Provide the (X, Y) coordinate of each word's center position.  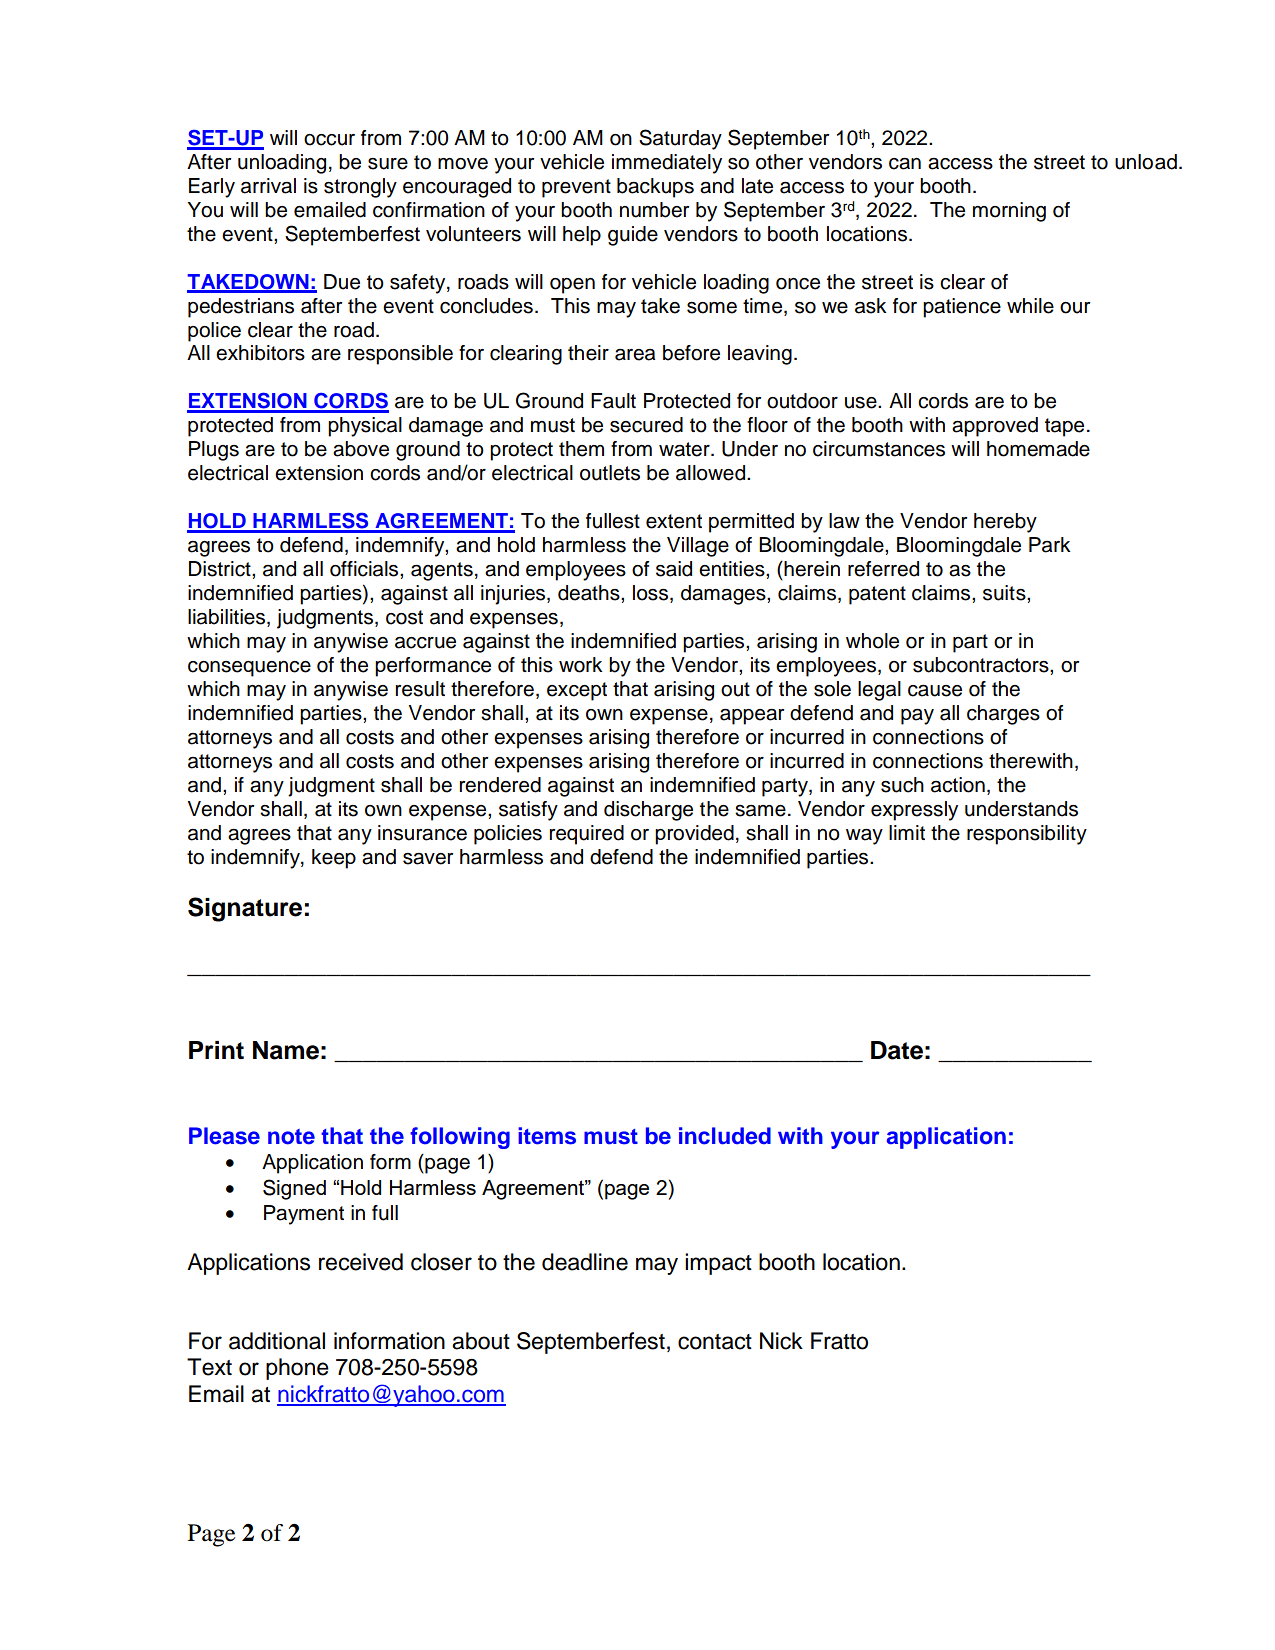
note (291, 1137)
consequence (249, 669)
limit (907, 832)
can (905, 164)
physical (365, 427)
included (725, 1136)
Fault (613, 401)
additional (277, 1341)
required (587, 835)
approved (995, 427)
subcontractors (982, 665)
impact (718, 1264)
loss (650, 593)
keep (334, 859)
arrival (268, 186)
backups (655, 188)
